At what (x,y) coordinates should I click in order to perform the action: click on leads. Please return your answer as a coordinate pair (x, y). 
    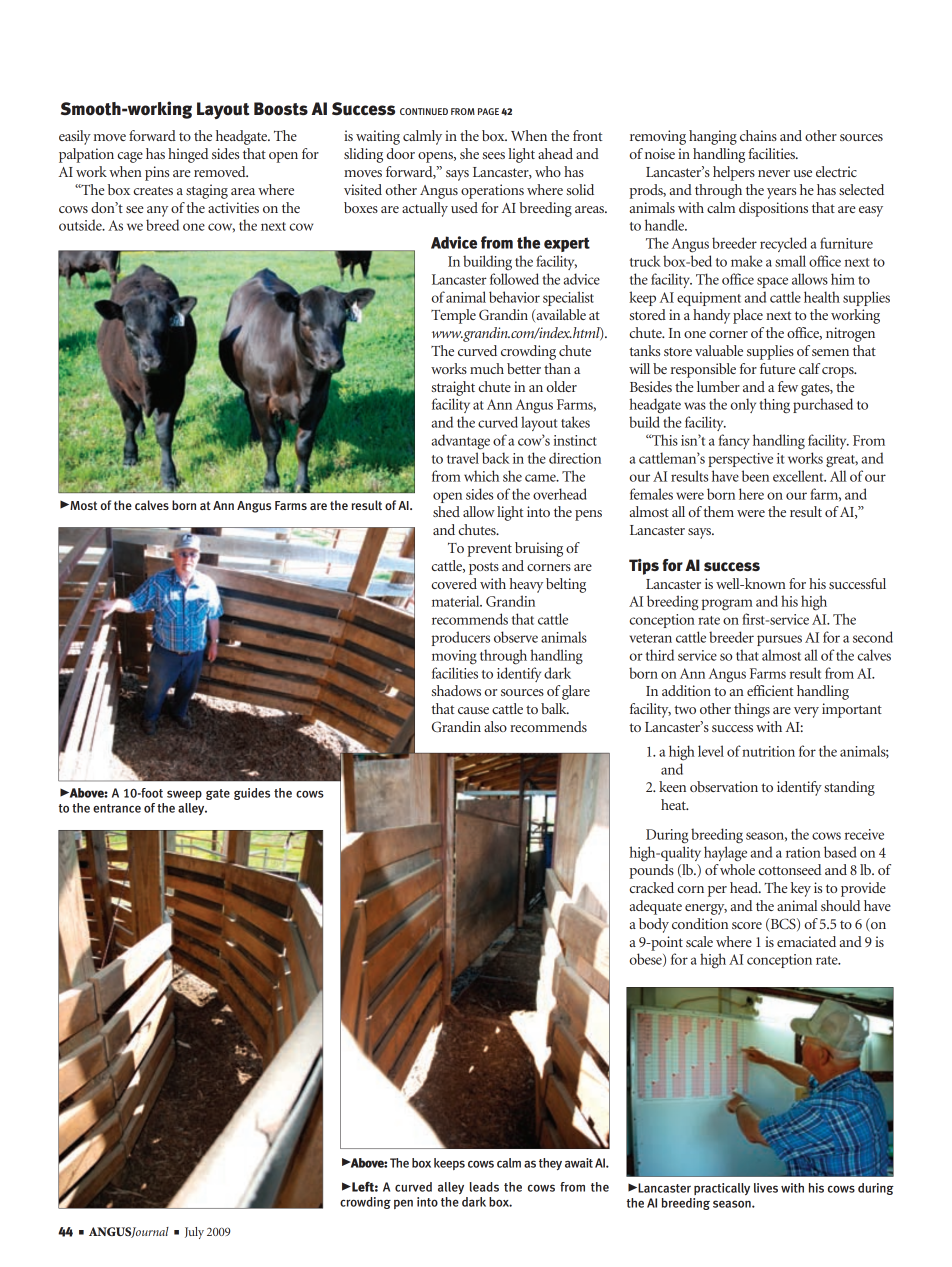
    Looking at the image, I should click on (484, 1187).
